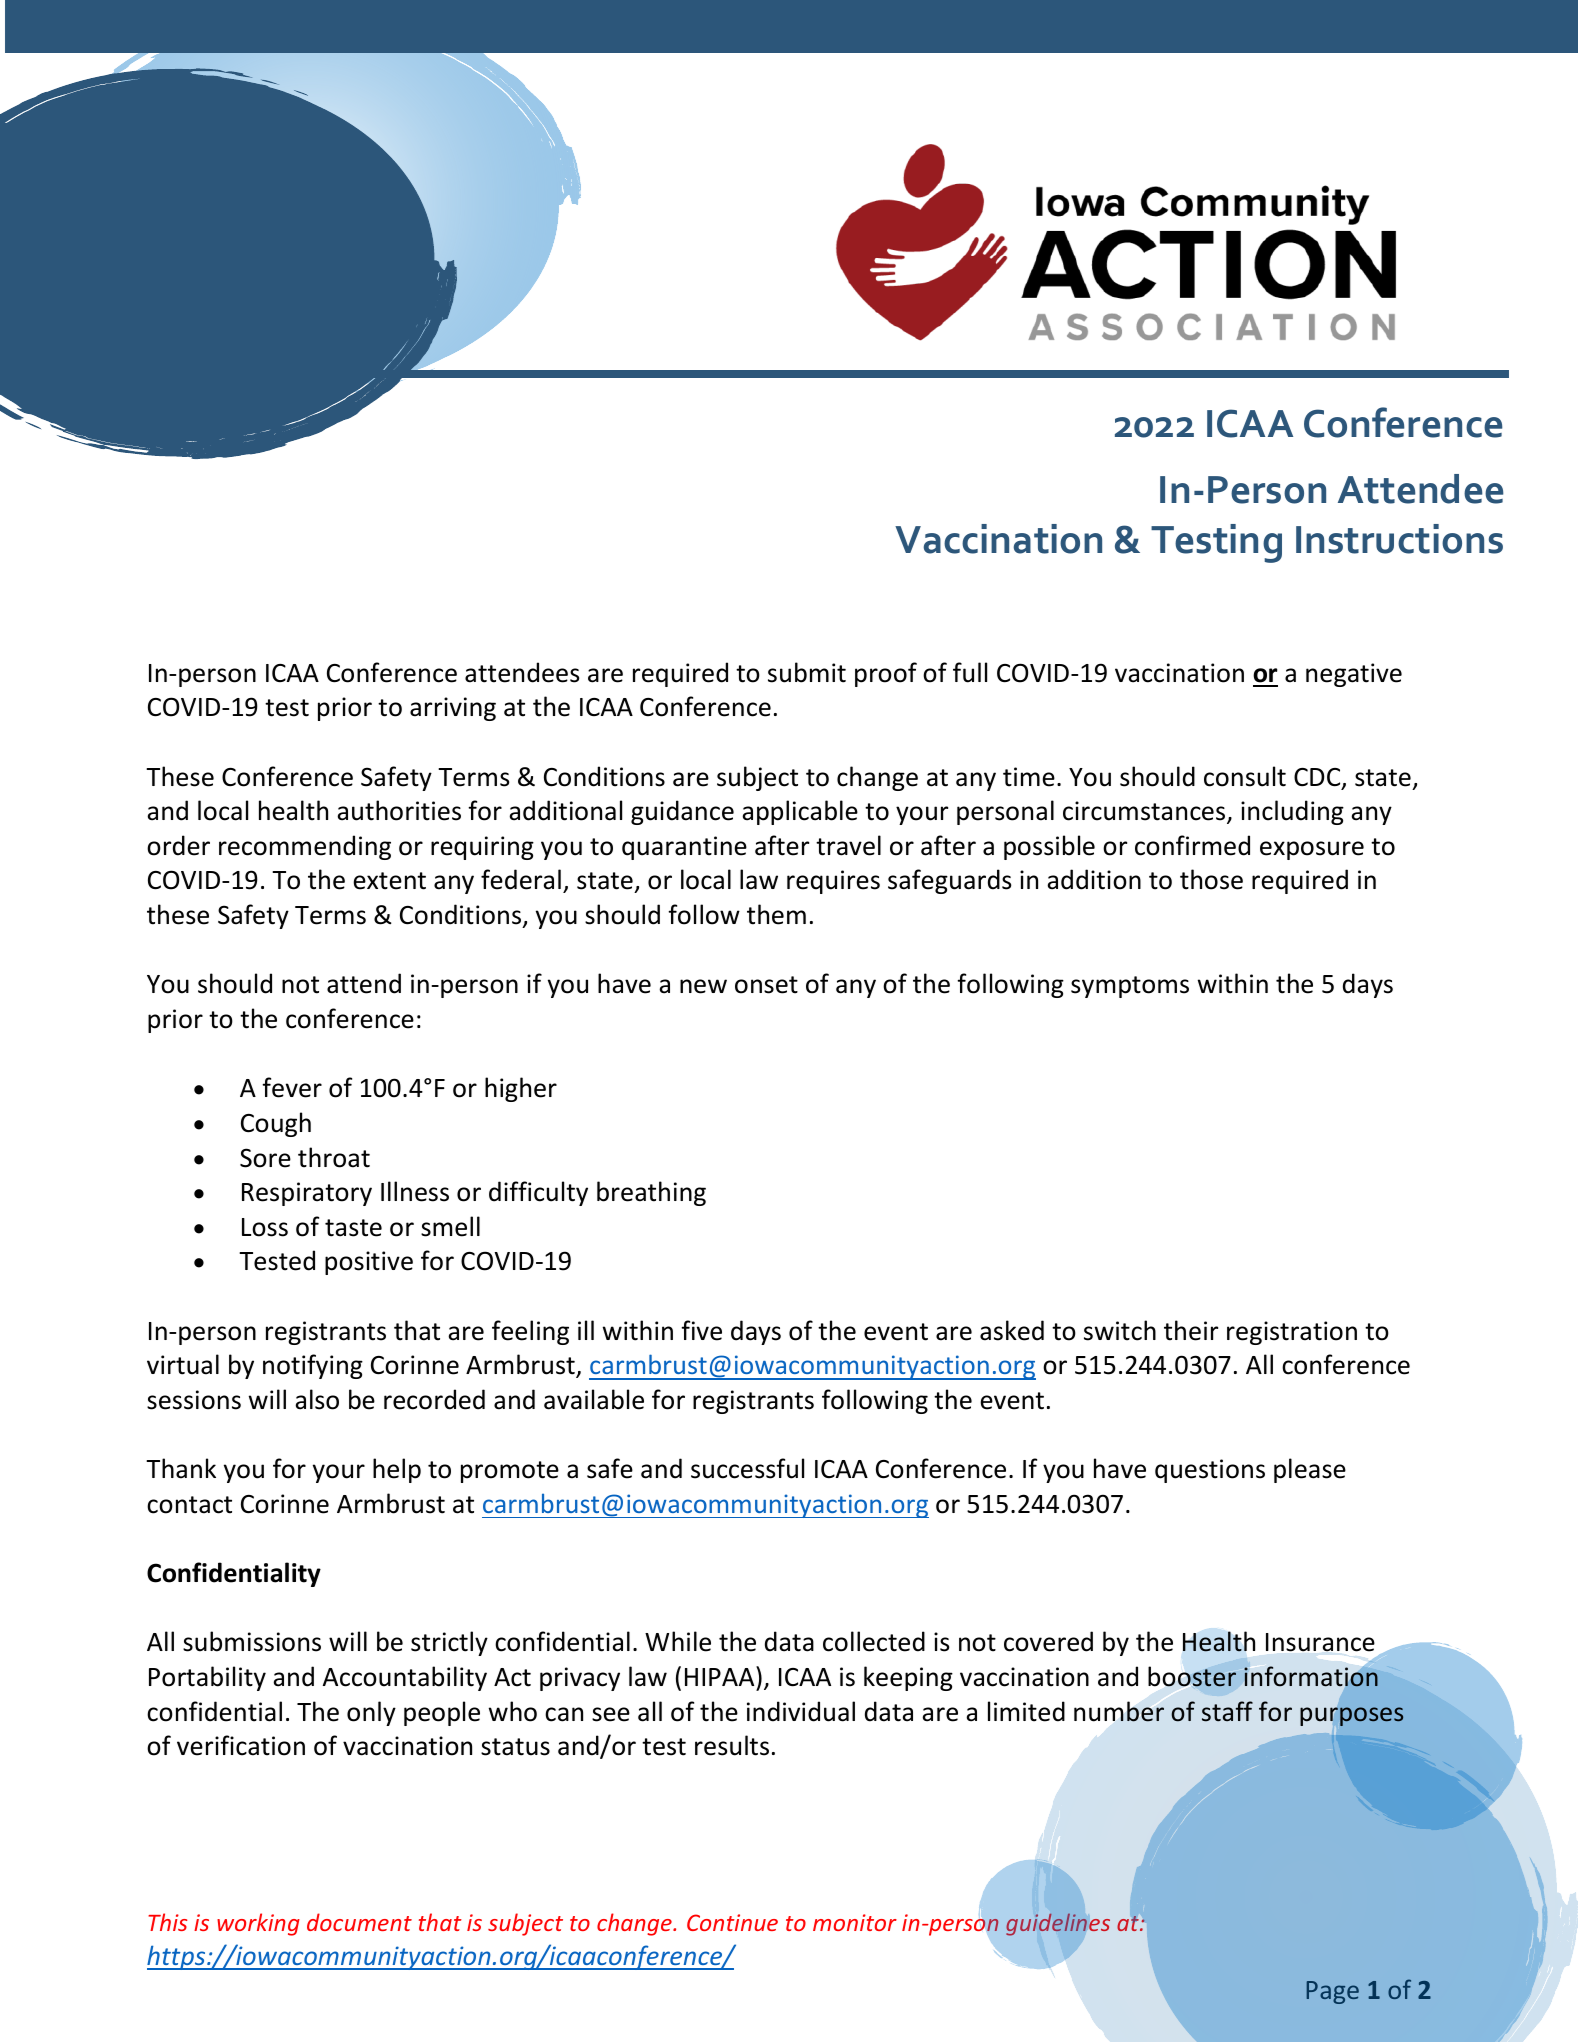  I want to click on those, so click(1211, 879).
